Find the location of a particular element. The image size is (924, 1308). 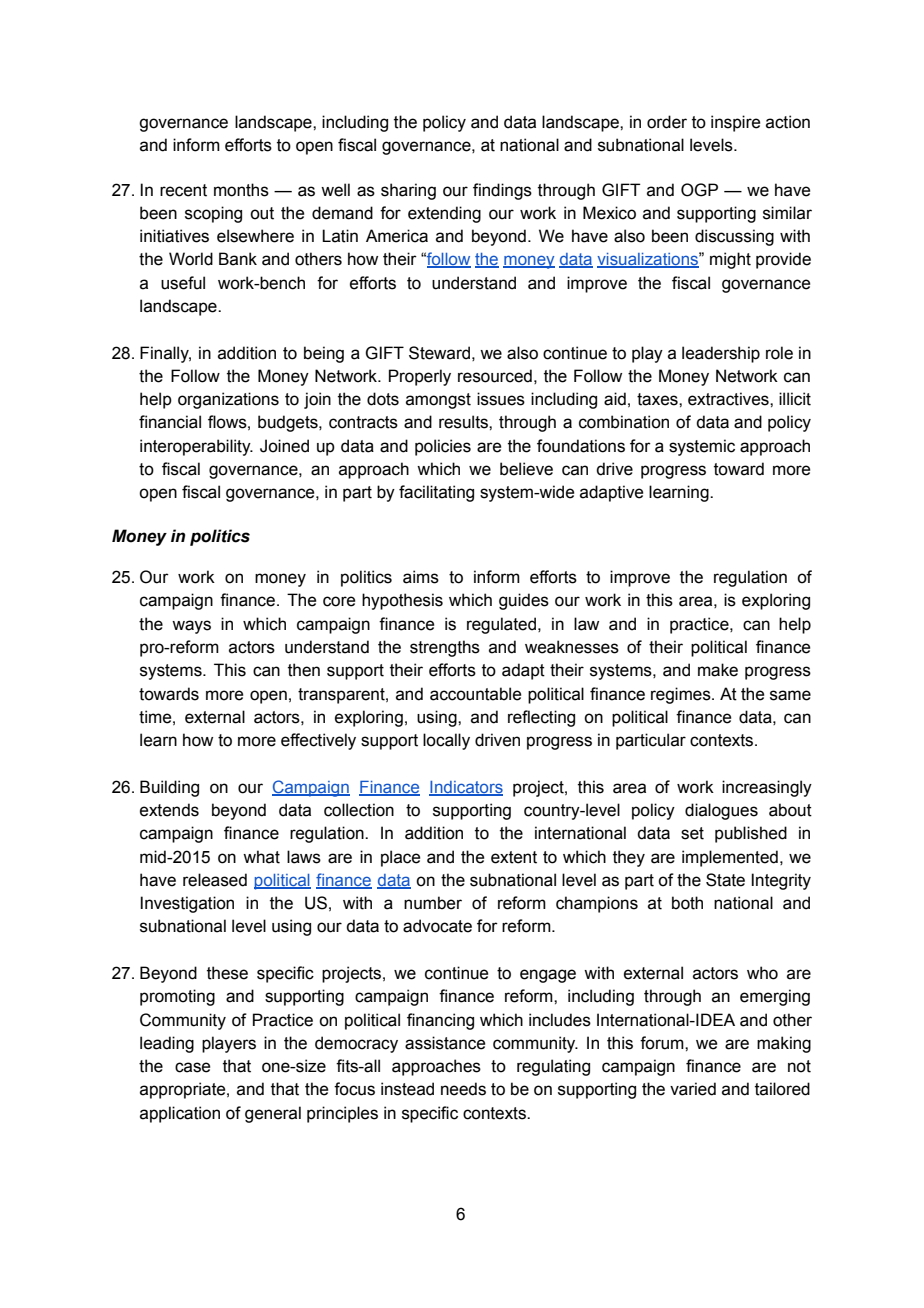

months is located at coordinates (241, 190).
